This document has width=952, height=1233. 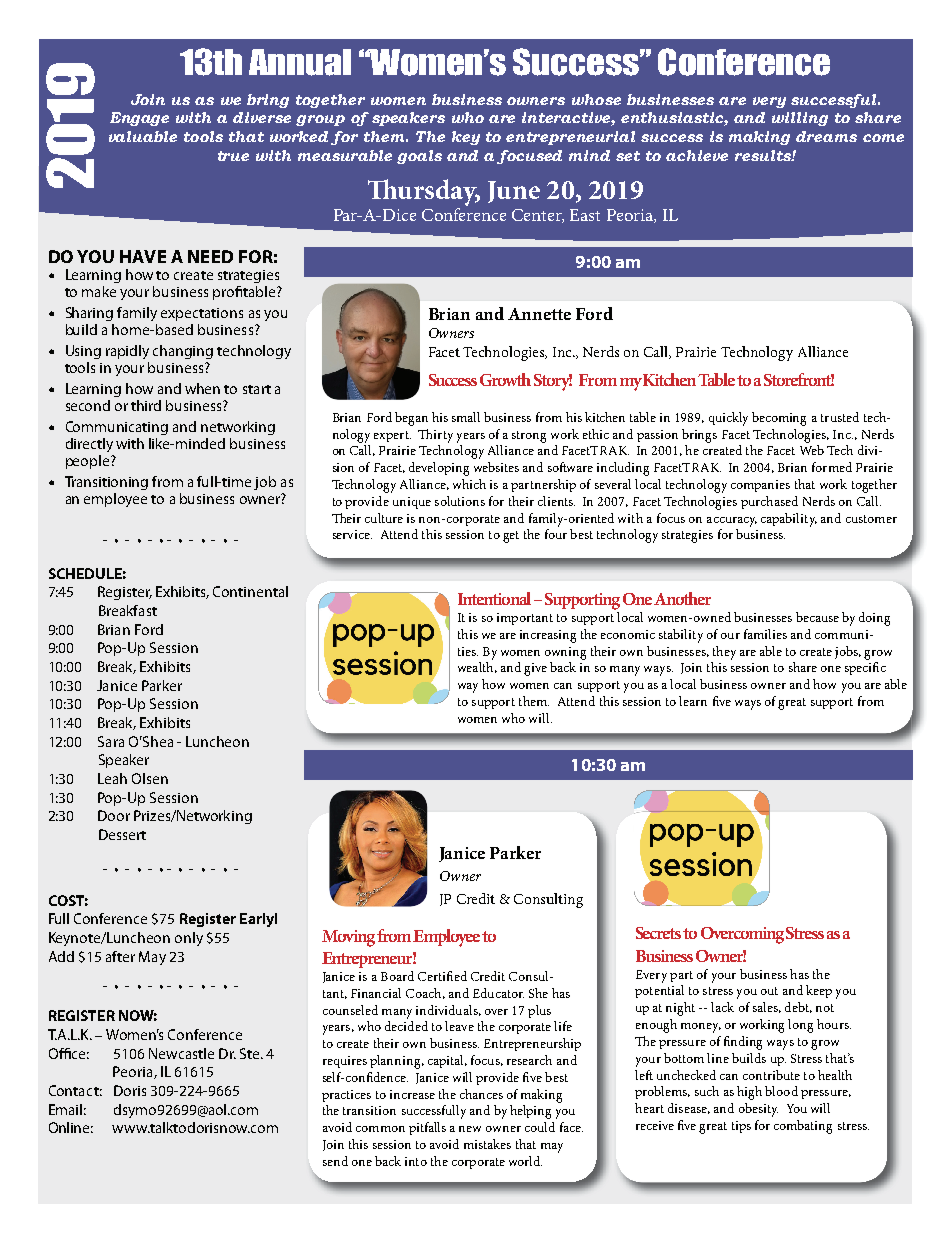 What do you see at coordinates (250, 591) in the document?
I see `Continental` at bounding box center [250, 591].
